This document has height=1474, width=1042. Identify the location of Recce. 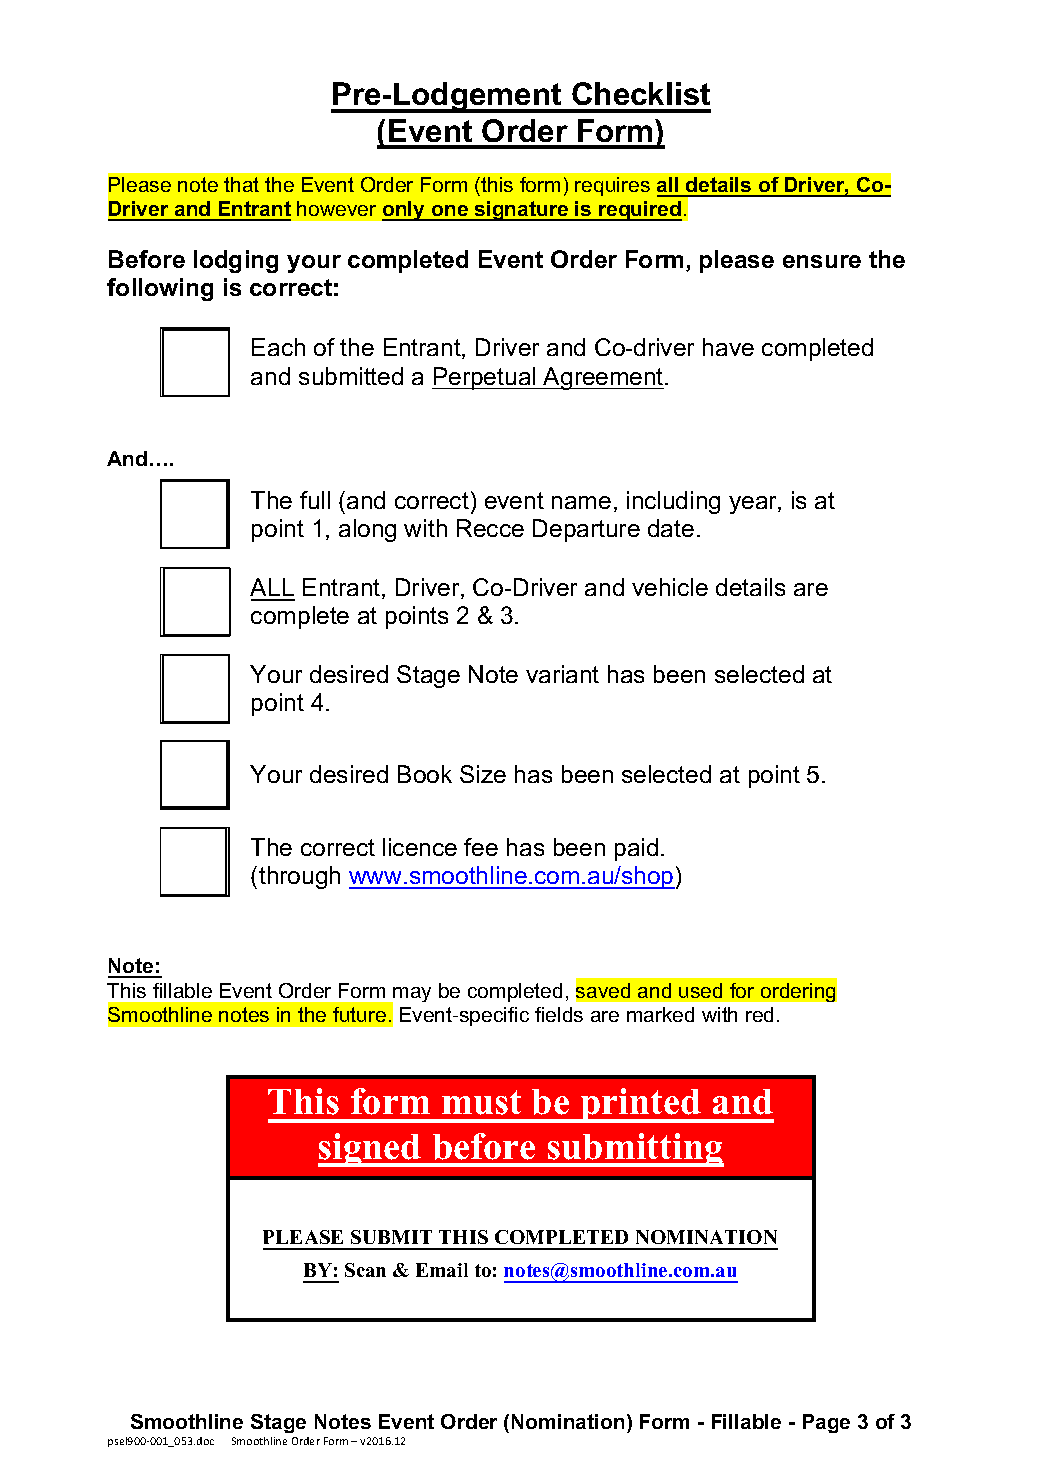
(490, 528).
